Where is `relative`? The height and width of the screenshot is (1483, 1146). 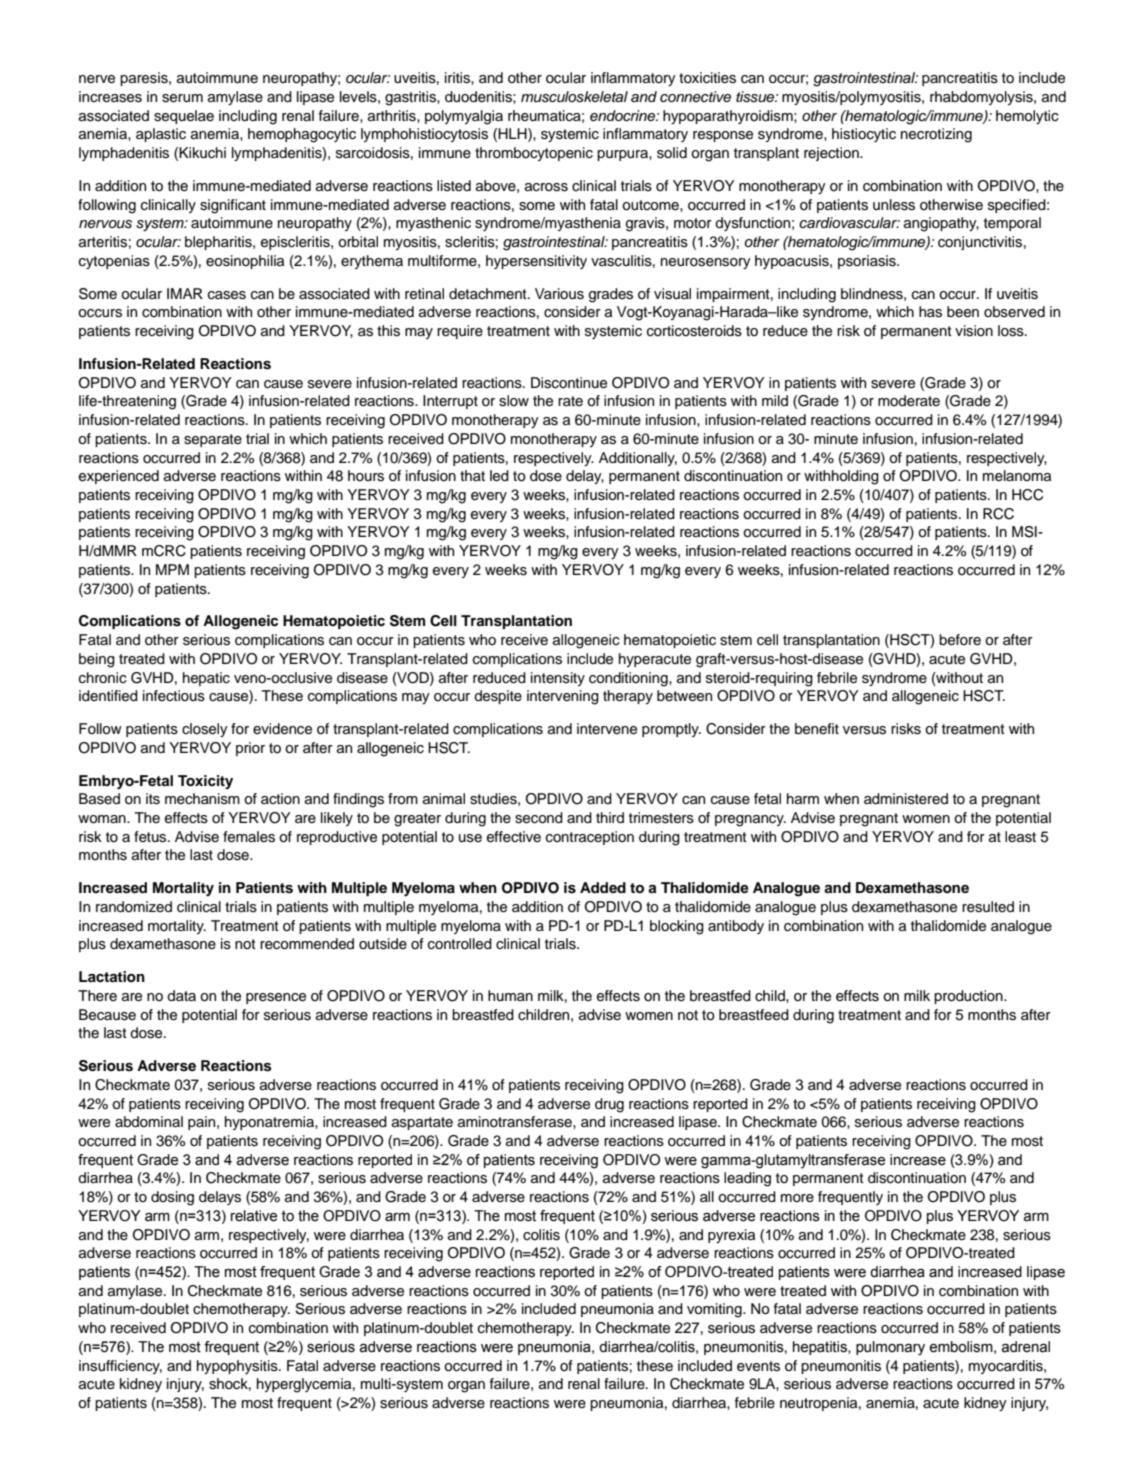 relative is located at coordinates (254, 1216).
